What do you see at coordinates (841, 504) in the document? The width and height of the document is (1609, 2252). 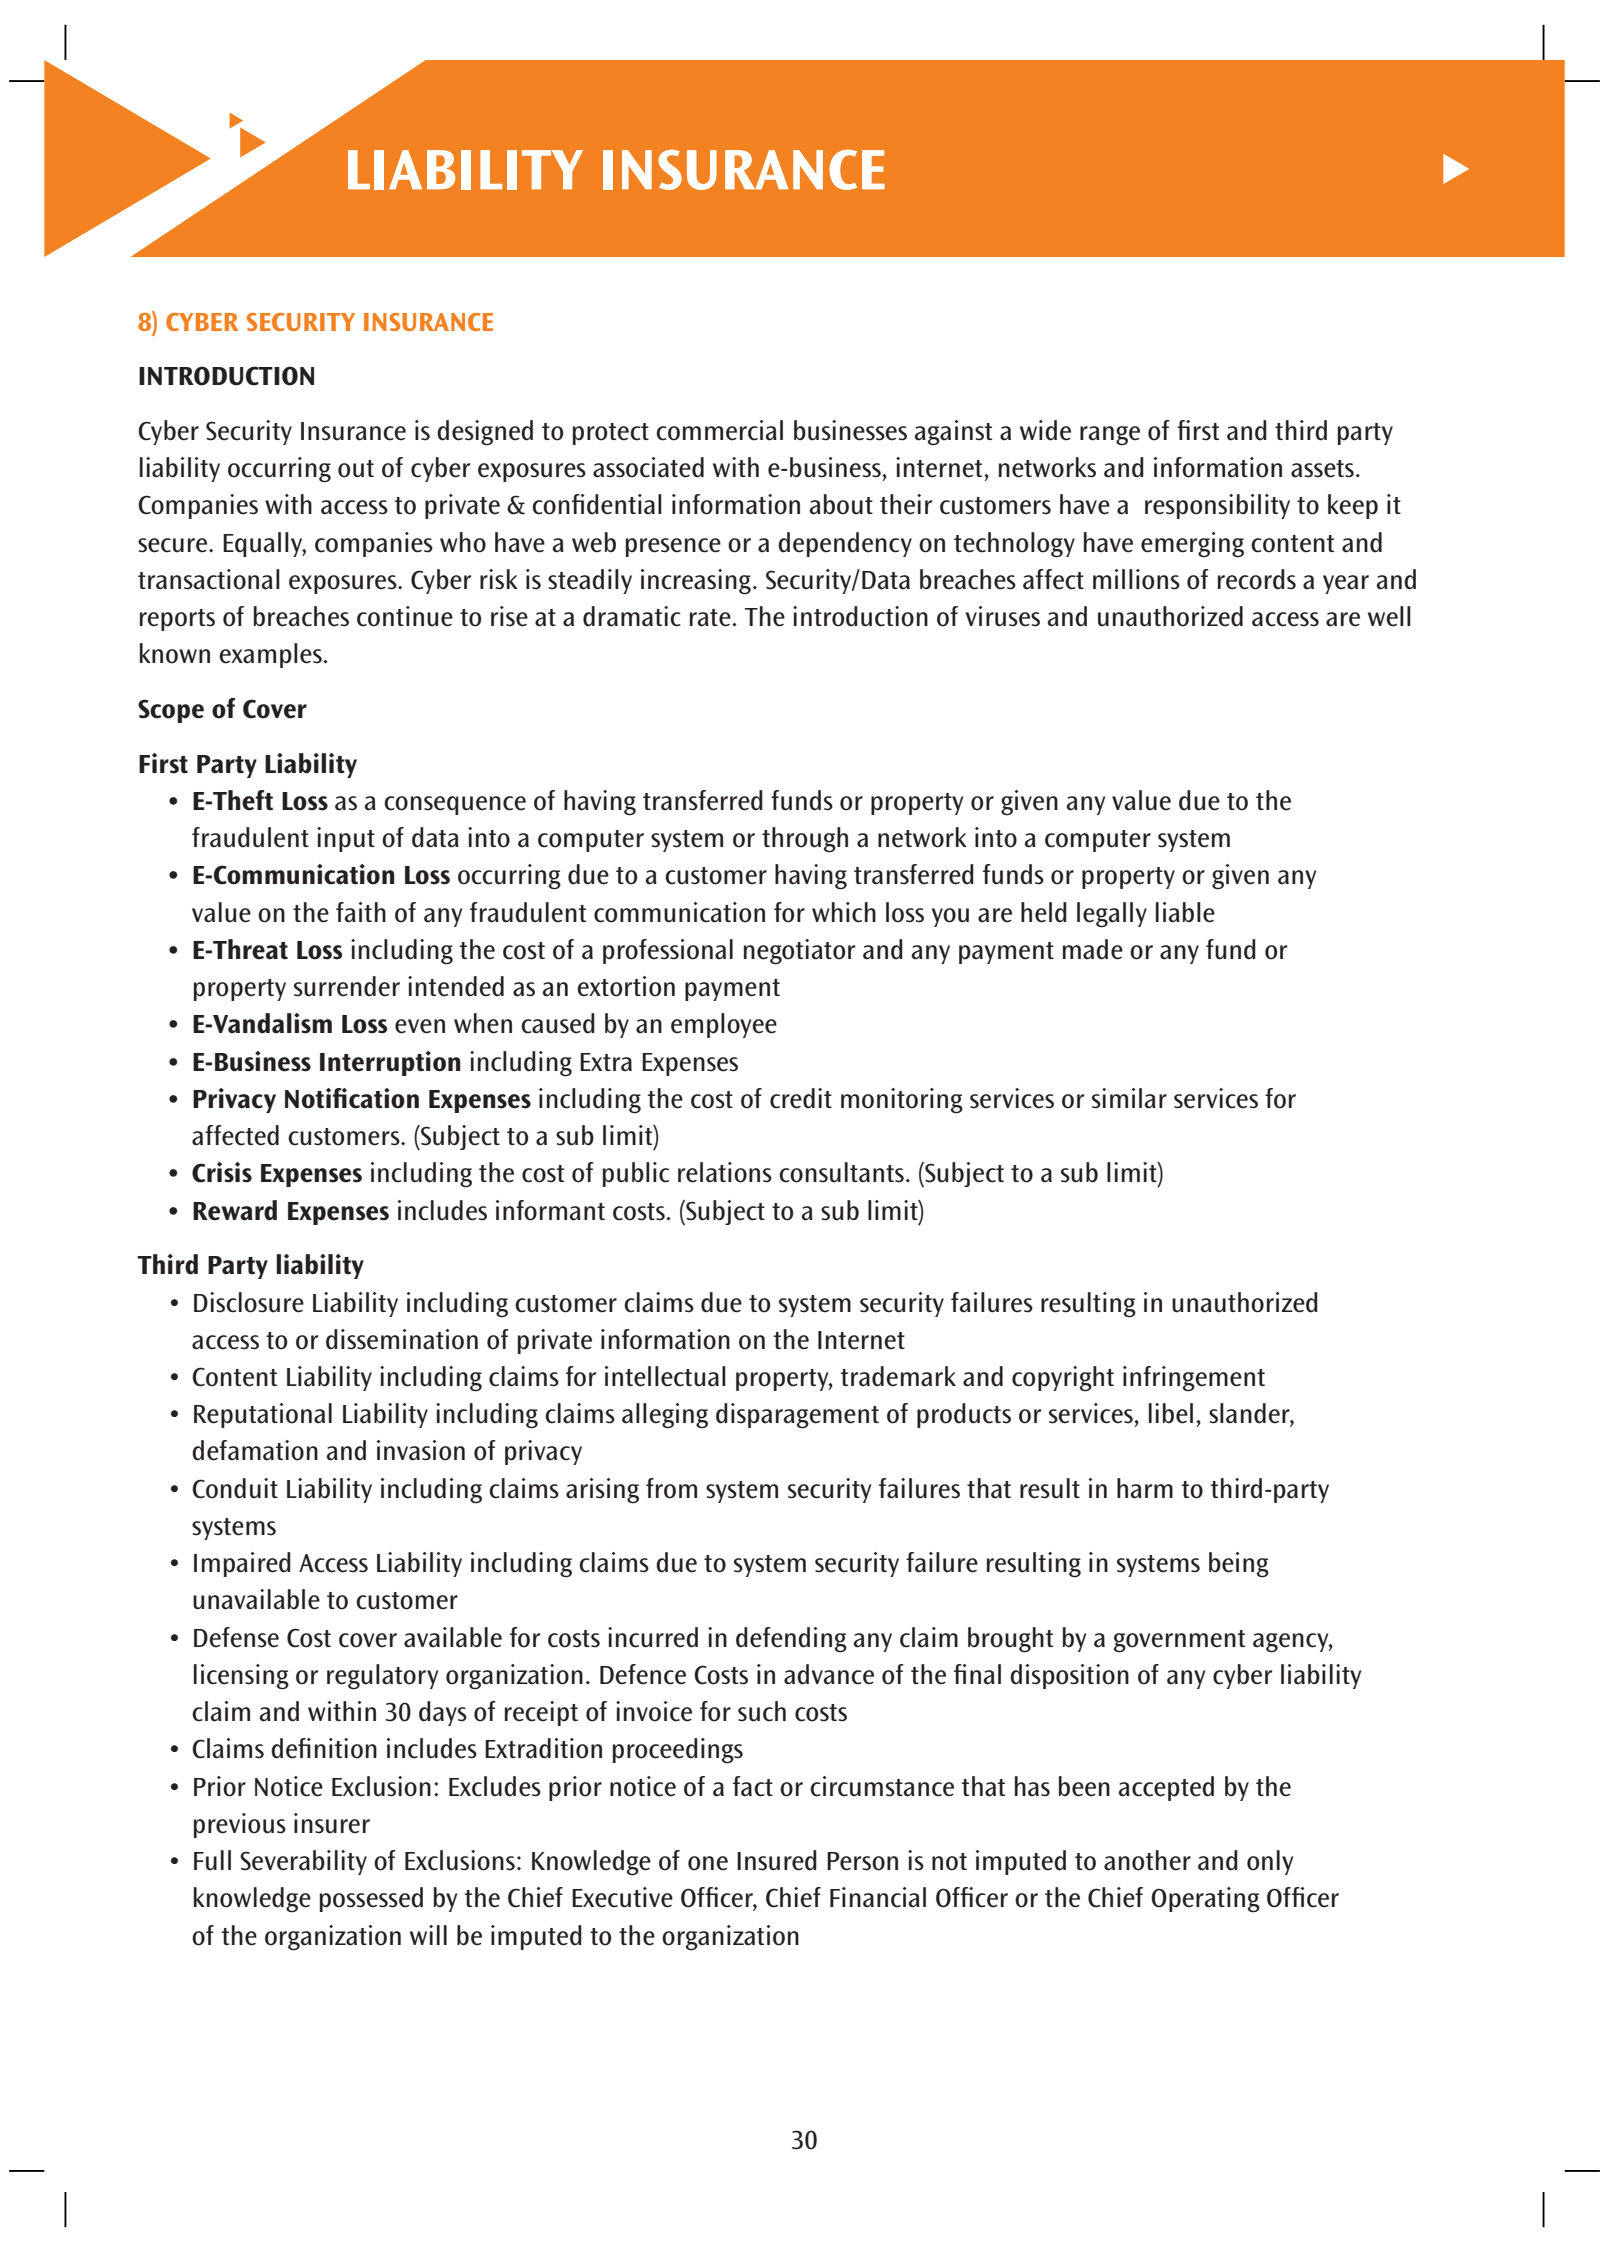 I see `about` at bounding box center [841, 504].
